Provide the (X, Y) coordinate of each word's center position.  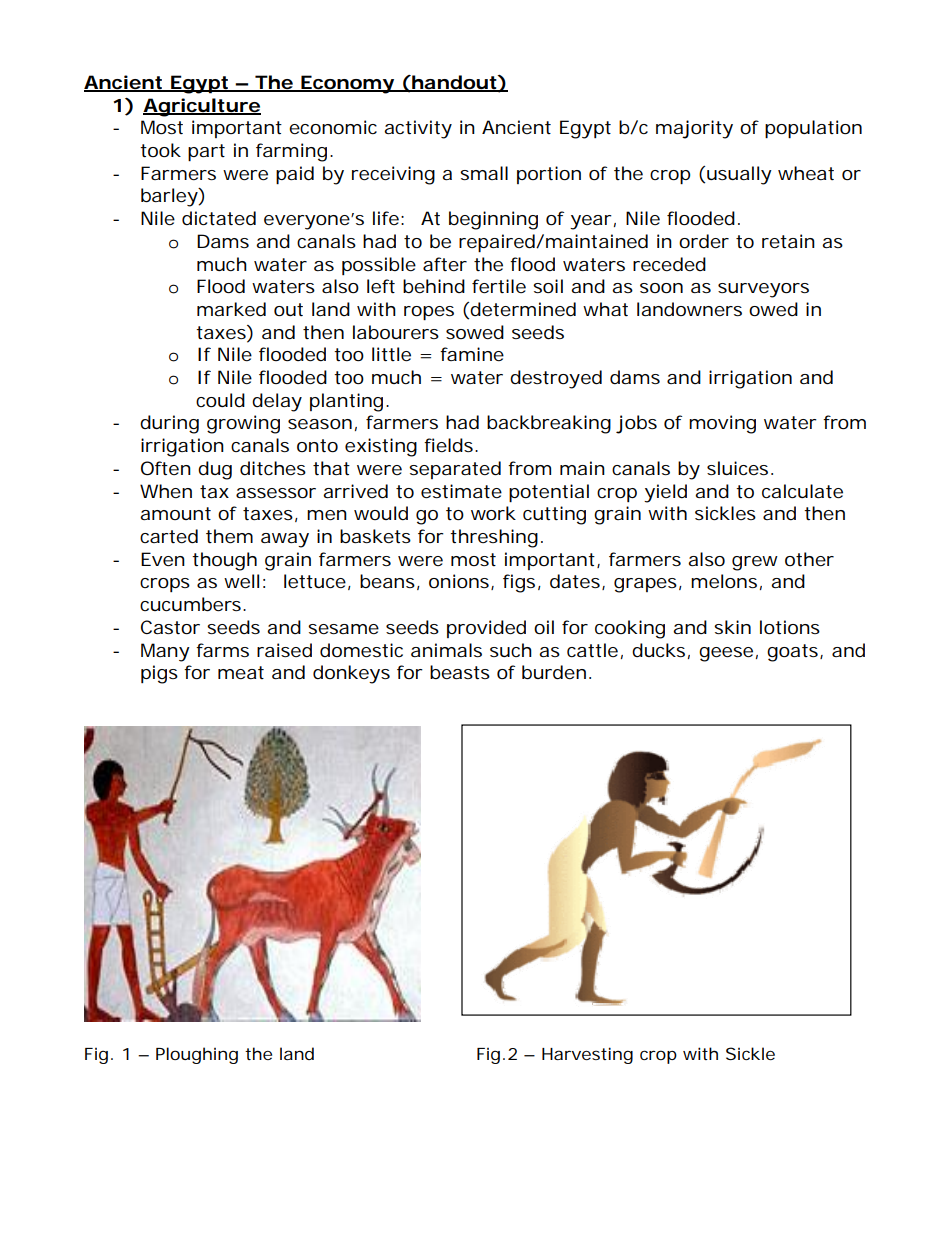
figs (519, 583)
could (220, 400)
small (484, 173)
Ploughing (197, 1055)
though (224, 561)
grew (755, 563)
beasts (460, 672)
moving (722, 424)
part (206, 152)
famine (472, 354)
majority (694, 129)
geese (726, 654)
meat (241, 672)
